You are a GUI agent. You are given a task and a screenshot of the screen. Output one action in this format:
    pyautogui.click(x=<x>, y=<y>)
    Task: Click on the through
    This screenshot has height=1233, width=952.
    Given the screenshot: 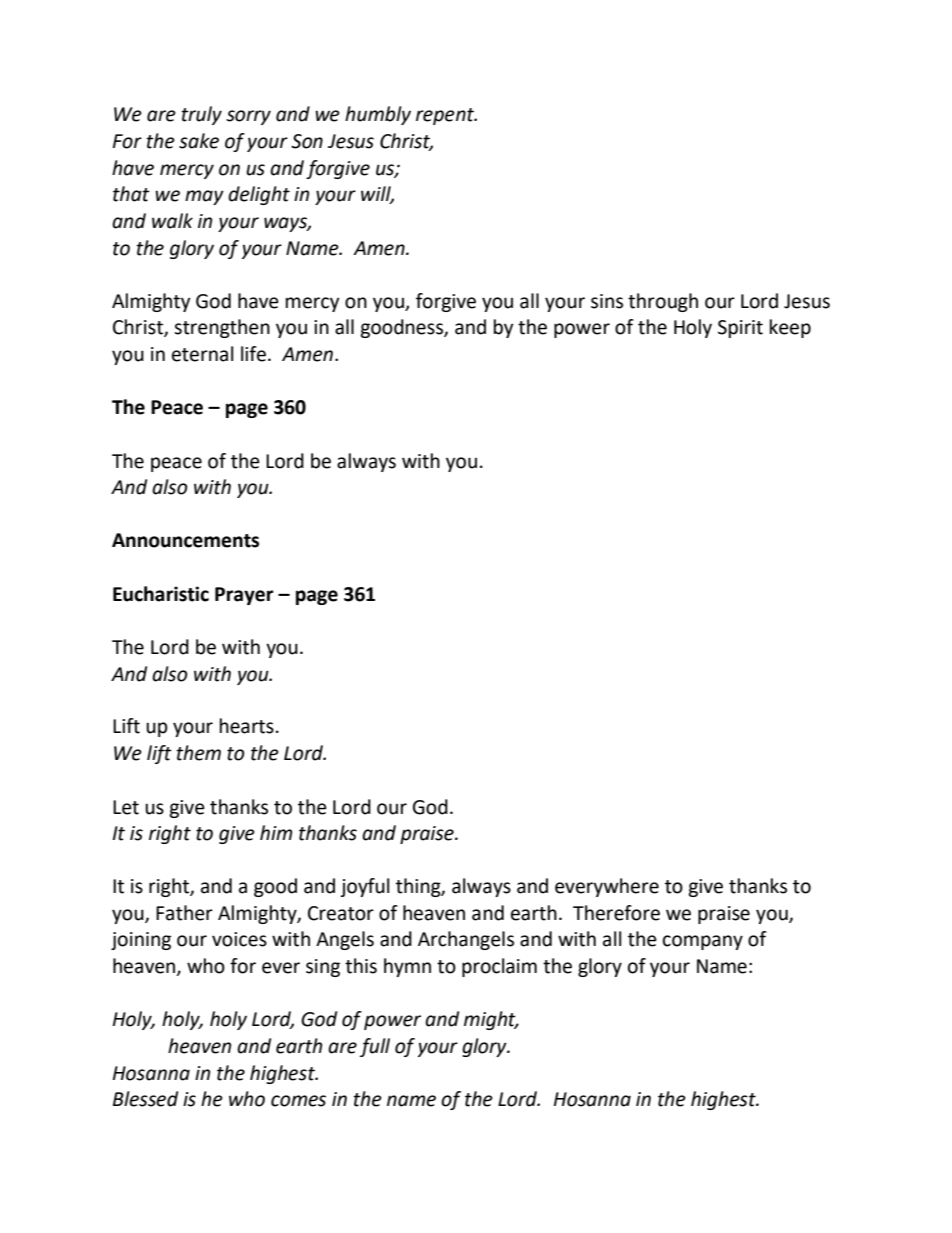 What is the action you would take?
    pyautogui.click(x=663, y=302)
